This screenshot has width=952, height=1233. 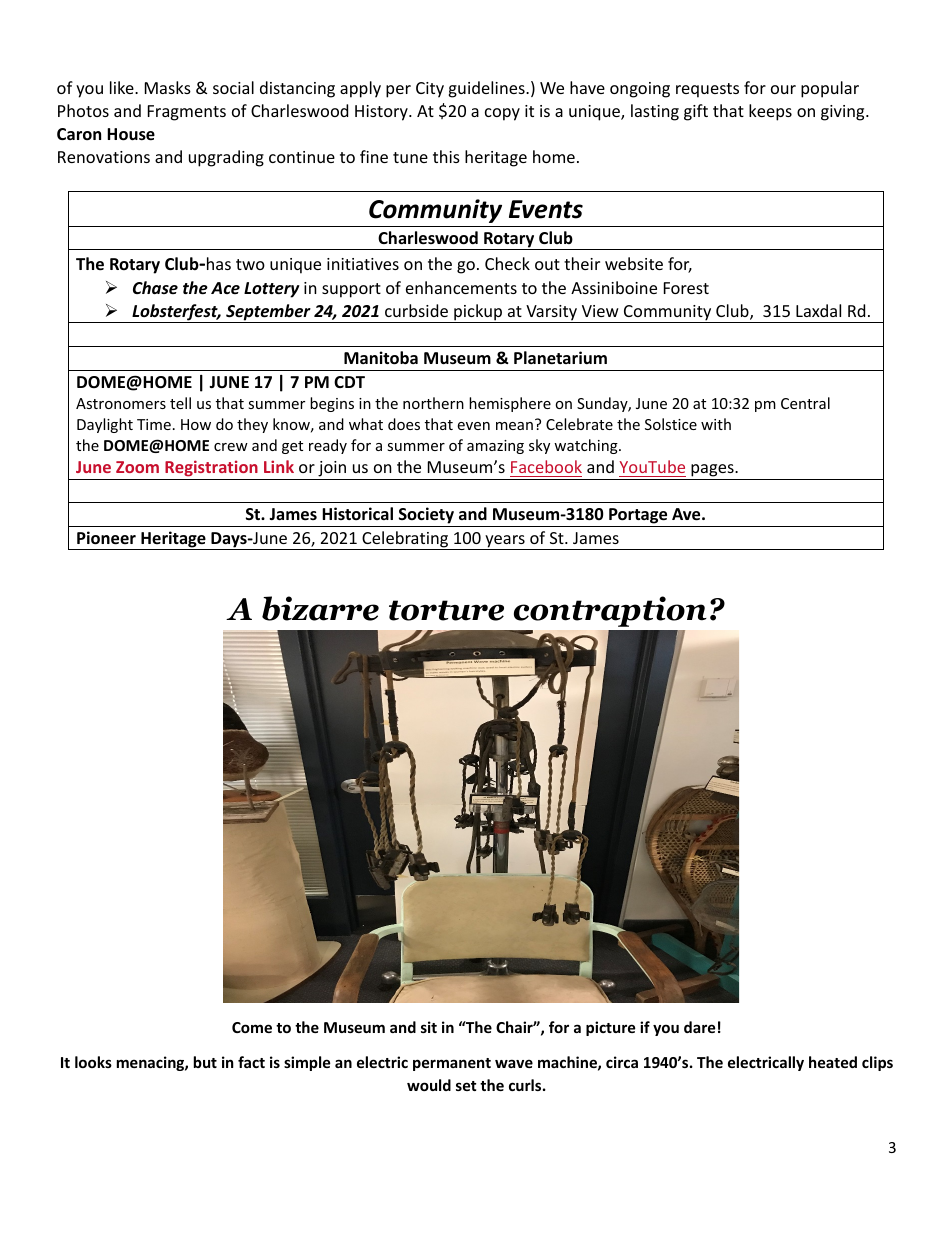 I want to click on copy, so click(x=502, y=114).
